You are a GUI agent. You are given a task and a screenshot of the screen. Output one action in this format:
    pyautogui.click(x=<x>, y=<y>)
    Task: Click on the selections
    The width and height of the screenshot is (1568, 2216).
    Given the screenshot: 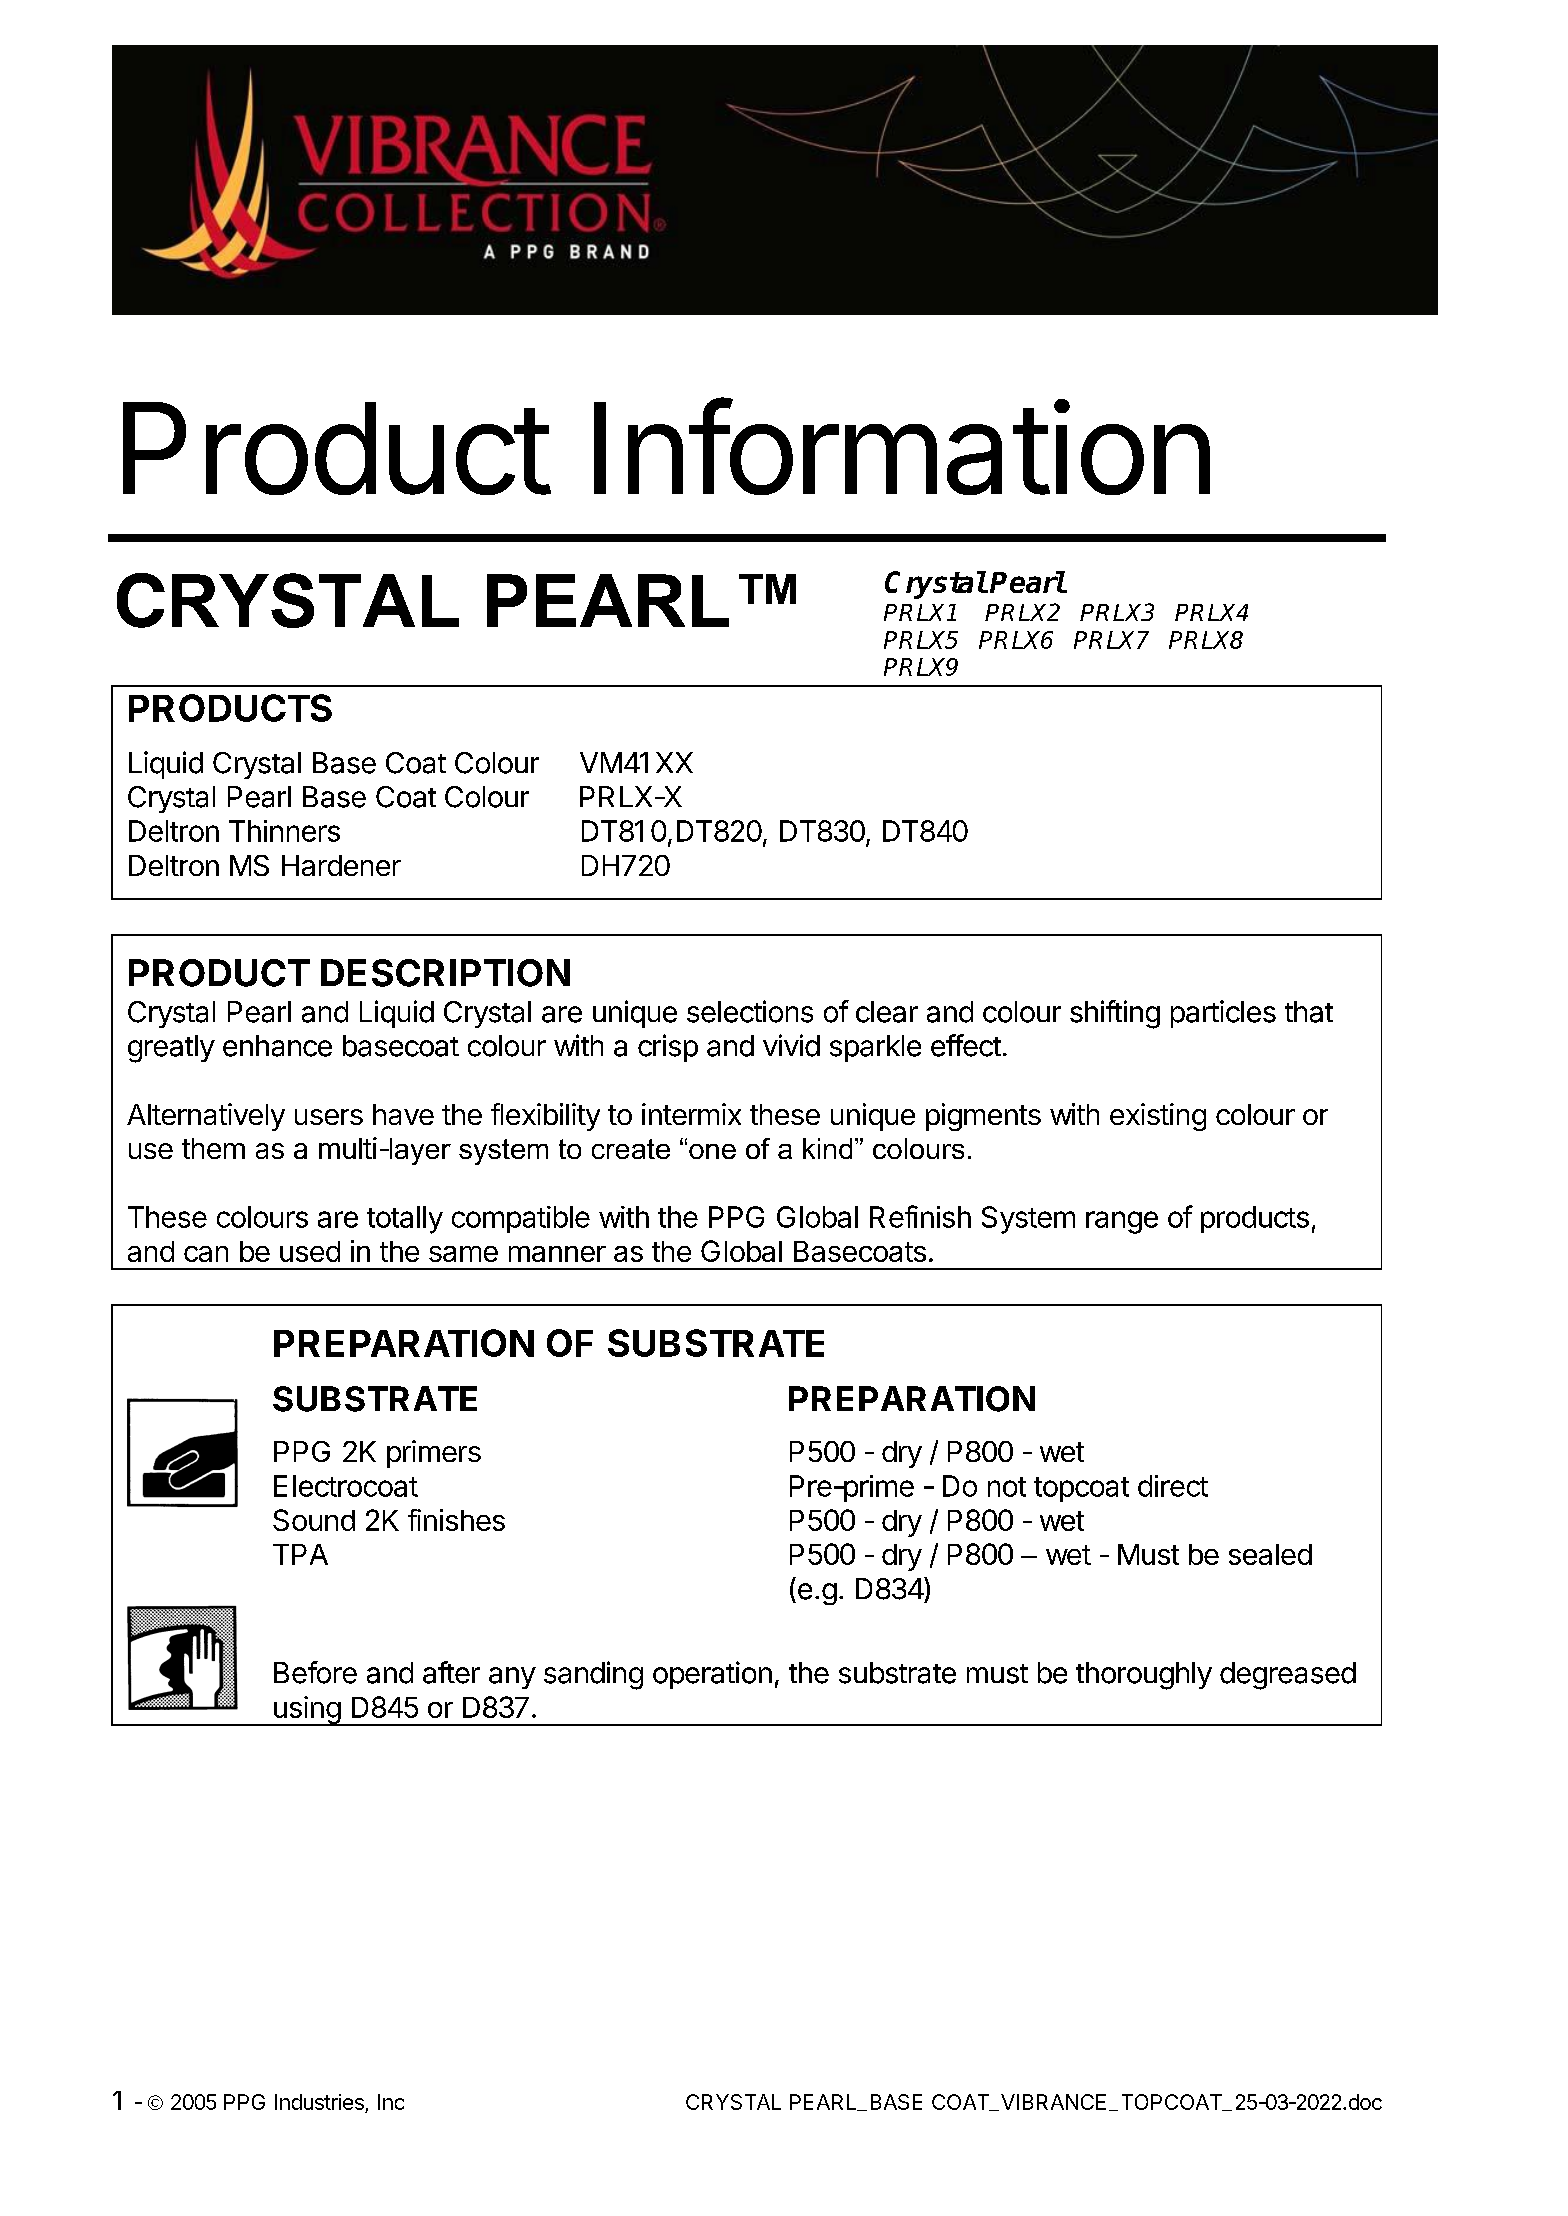 What is the action you would take?
    pyautogui.click(x=750, y=1011)
